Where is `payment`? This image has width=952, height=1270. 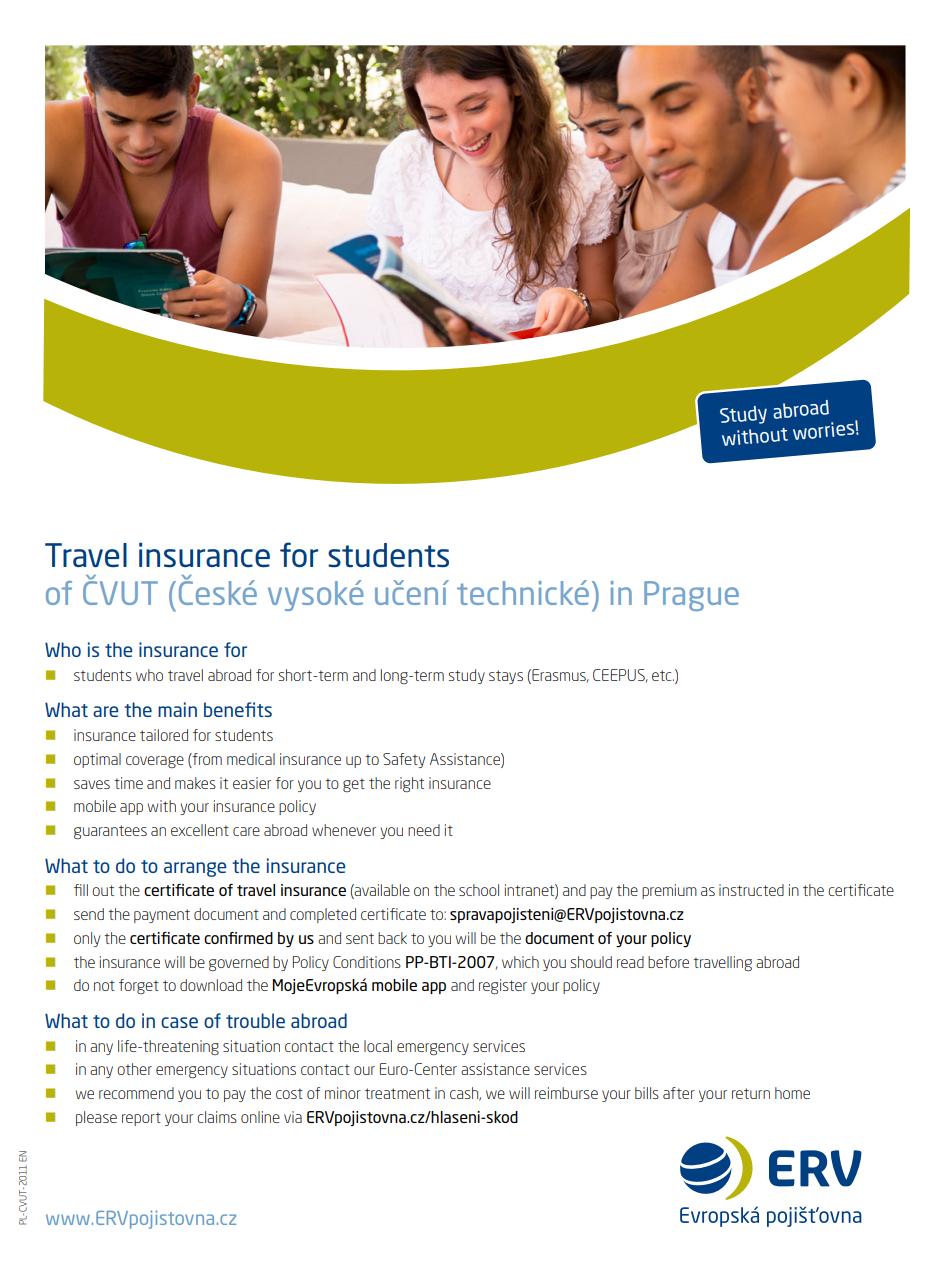
payment is located at coordinates (162, 916).
